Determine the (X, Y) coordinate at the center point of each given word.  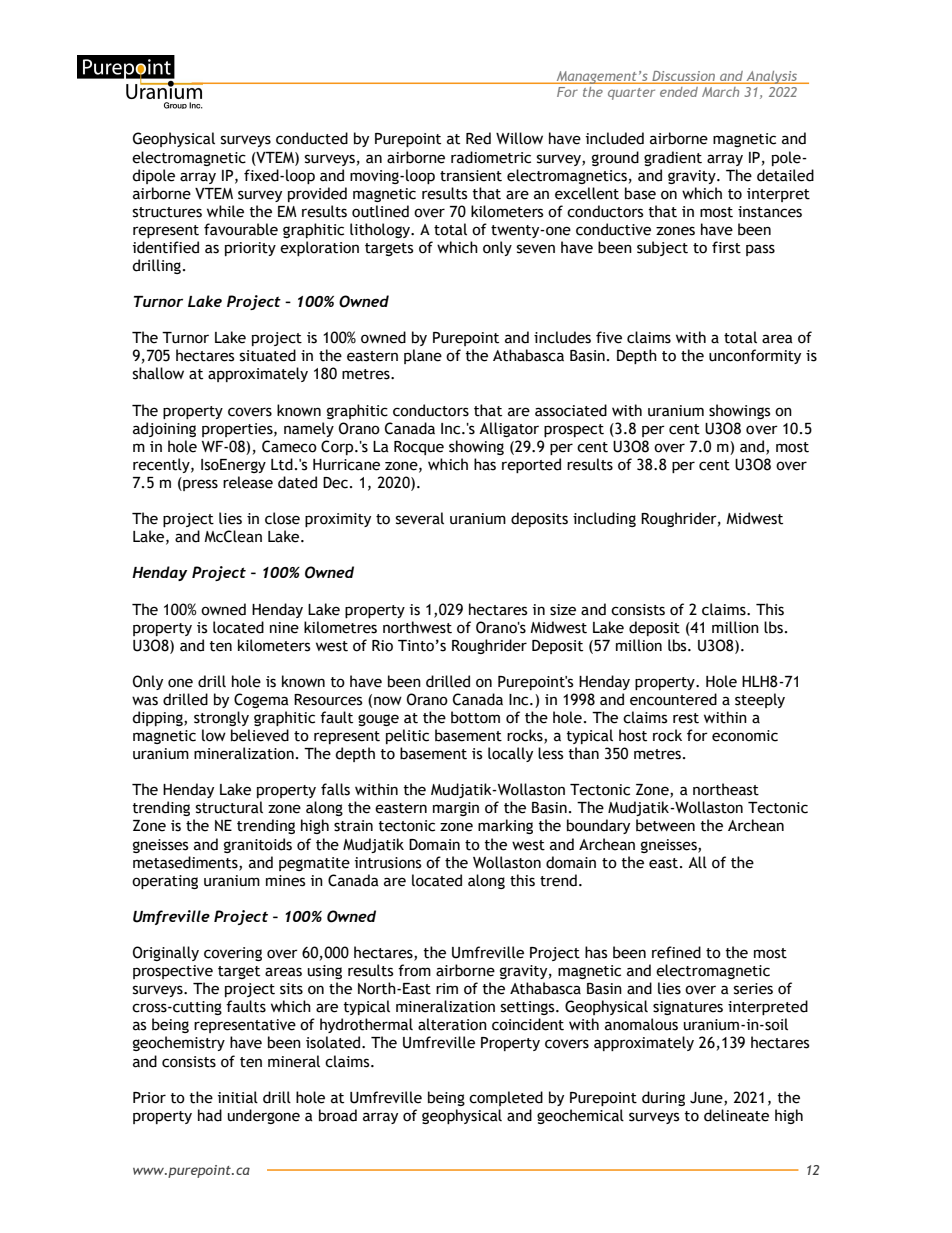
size (563, 610)
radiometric (491, 157)
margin (456, 809)
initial (238, 1097)
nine (284, 628)
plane (423, 356)
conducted (312, 138)
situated (268, 355)
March (720, 92)
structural (229, 807)
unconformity (755, 356)
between (665, 825)
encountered (673, 699)
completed (506, 1098)
